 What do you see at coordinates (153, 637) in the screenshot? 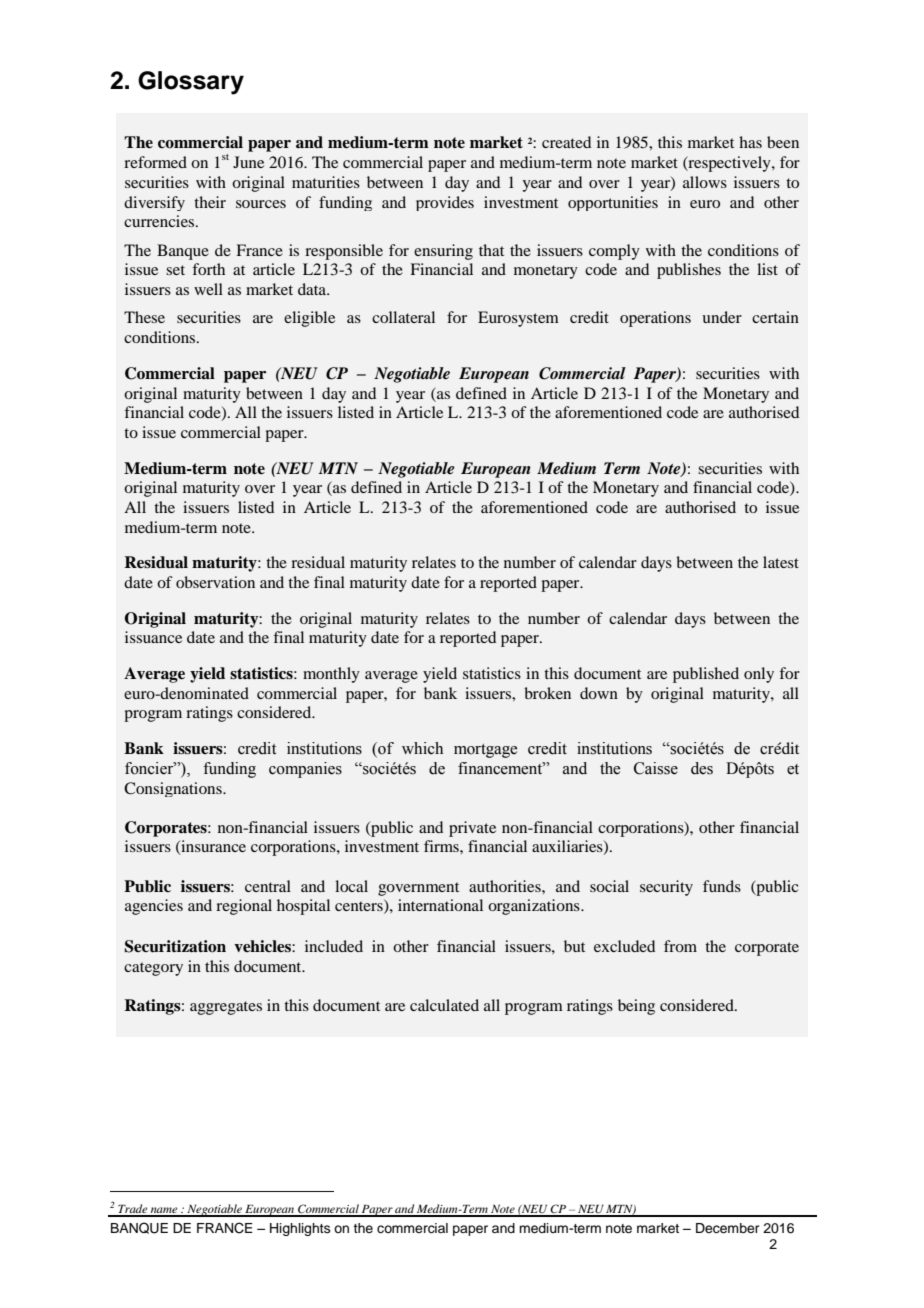
I see `issuance` at bounding box center [153, 637].
